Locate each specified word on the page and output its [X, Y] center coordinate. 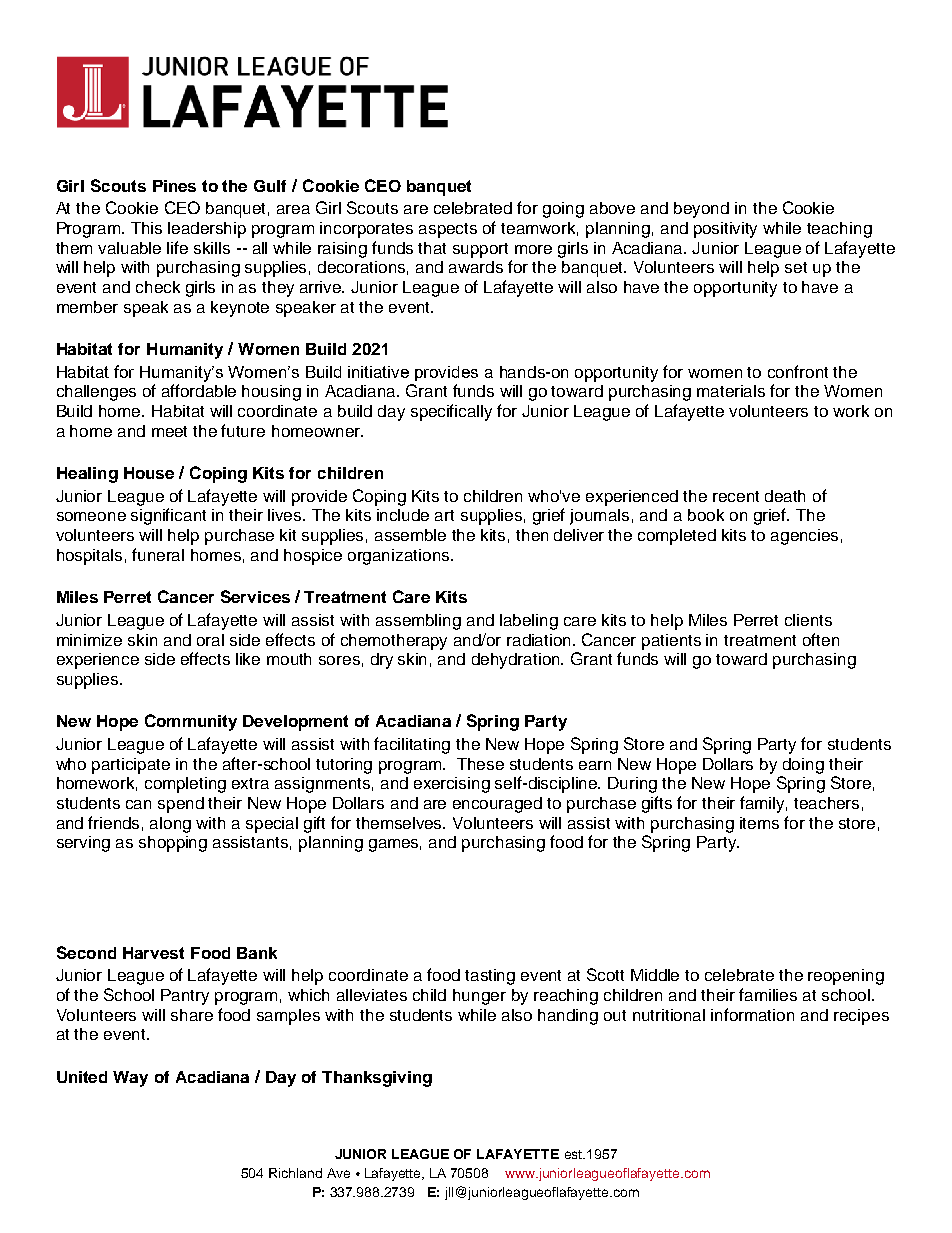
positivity [725, 230]
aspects [448, 230]
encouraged [497, 805]
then [532, 535]
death [785, 496]
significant [168, 516]
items [759, 823]
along [170, 825]
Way [130, 1079]
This [146, 228]
